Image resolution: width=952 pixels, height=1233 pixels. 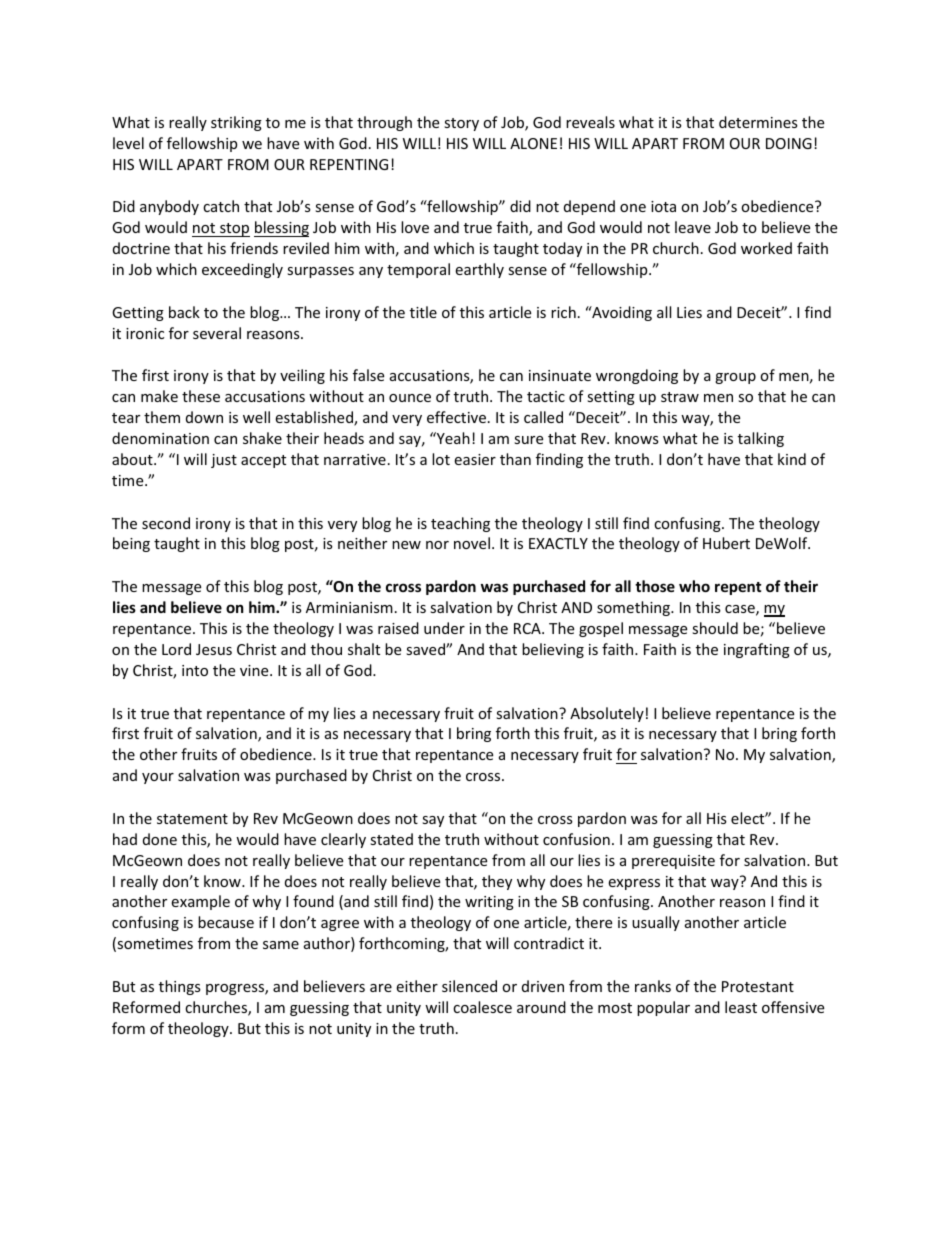 What do you see at coordinates (469, 986) in the page?
I see `silenced` at bounding box center [469, 986].
